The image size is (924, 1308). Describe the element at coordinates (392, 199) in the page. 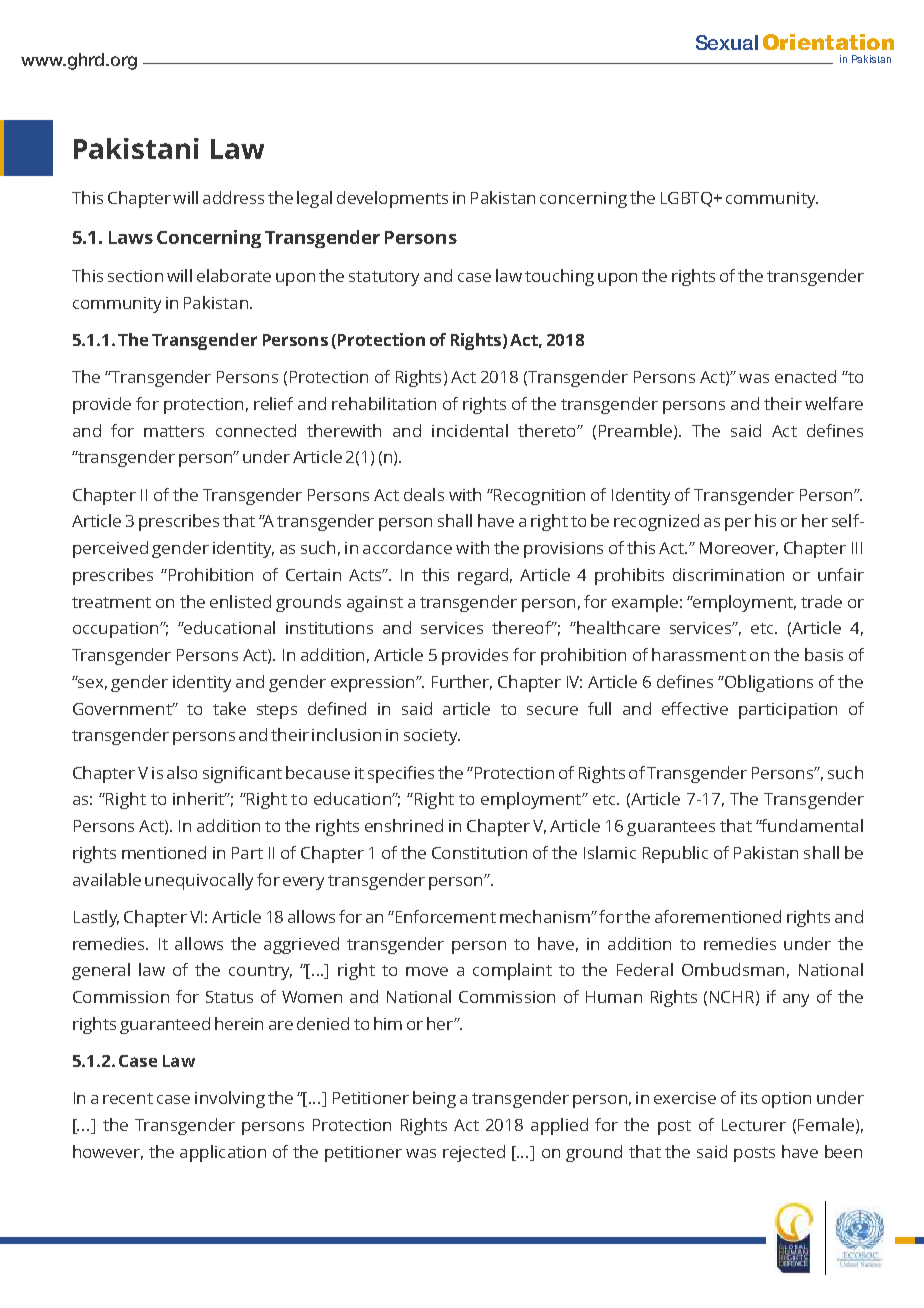

I see `developments` at that location.
